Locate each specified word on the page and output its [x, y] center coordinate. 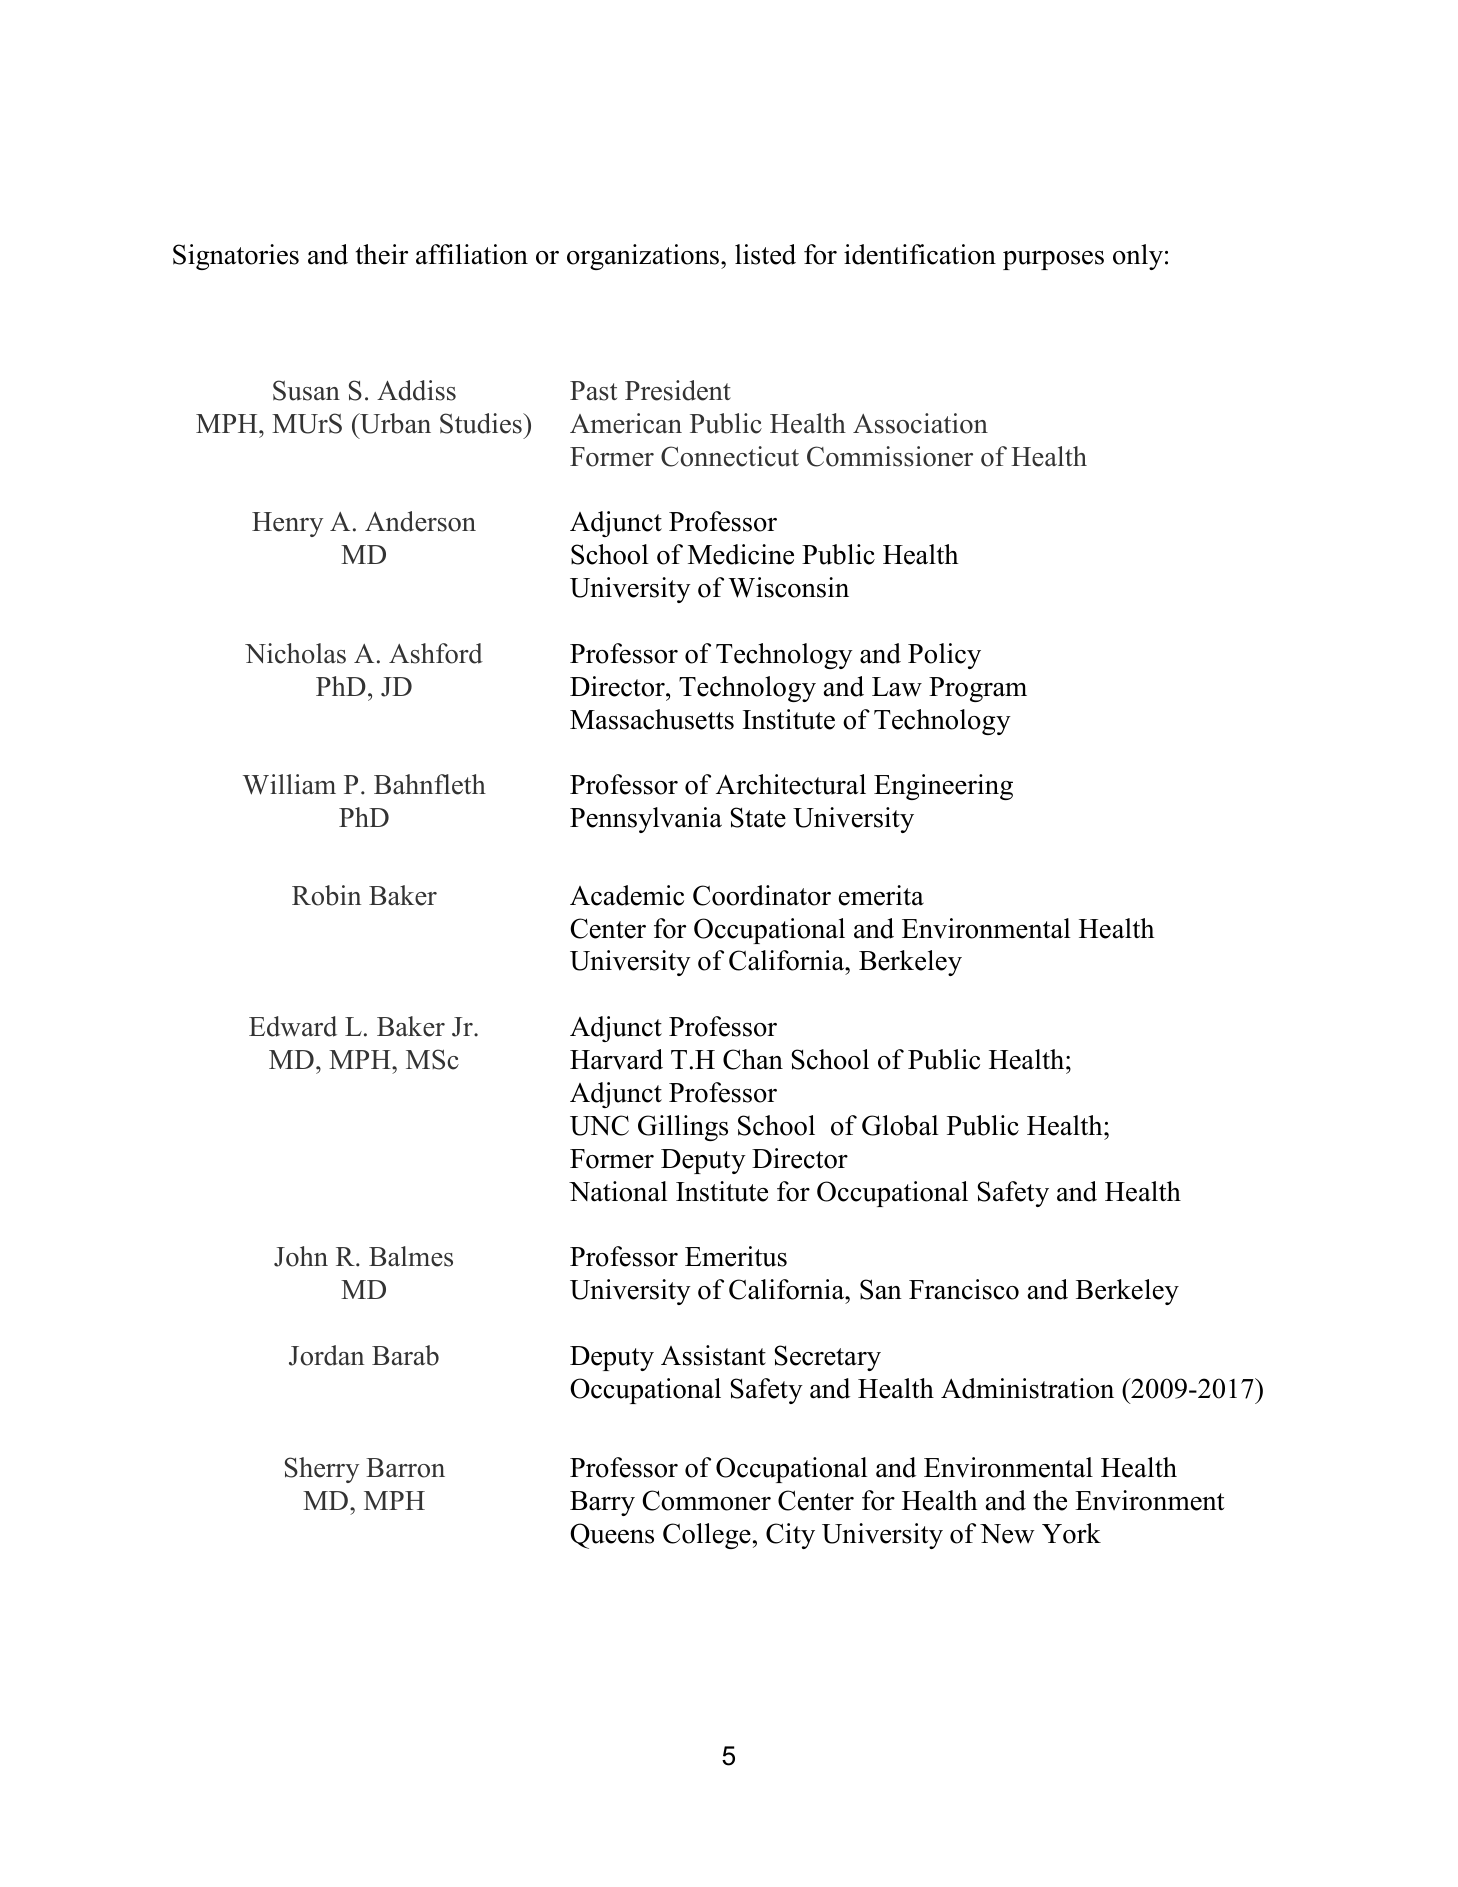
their [382, 254]
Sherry [322, 1470]
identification [920, 254]
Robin [326, 895]
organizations [644, 257]
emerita [881, 895]
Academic [627, 895]
